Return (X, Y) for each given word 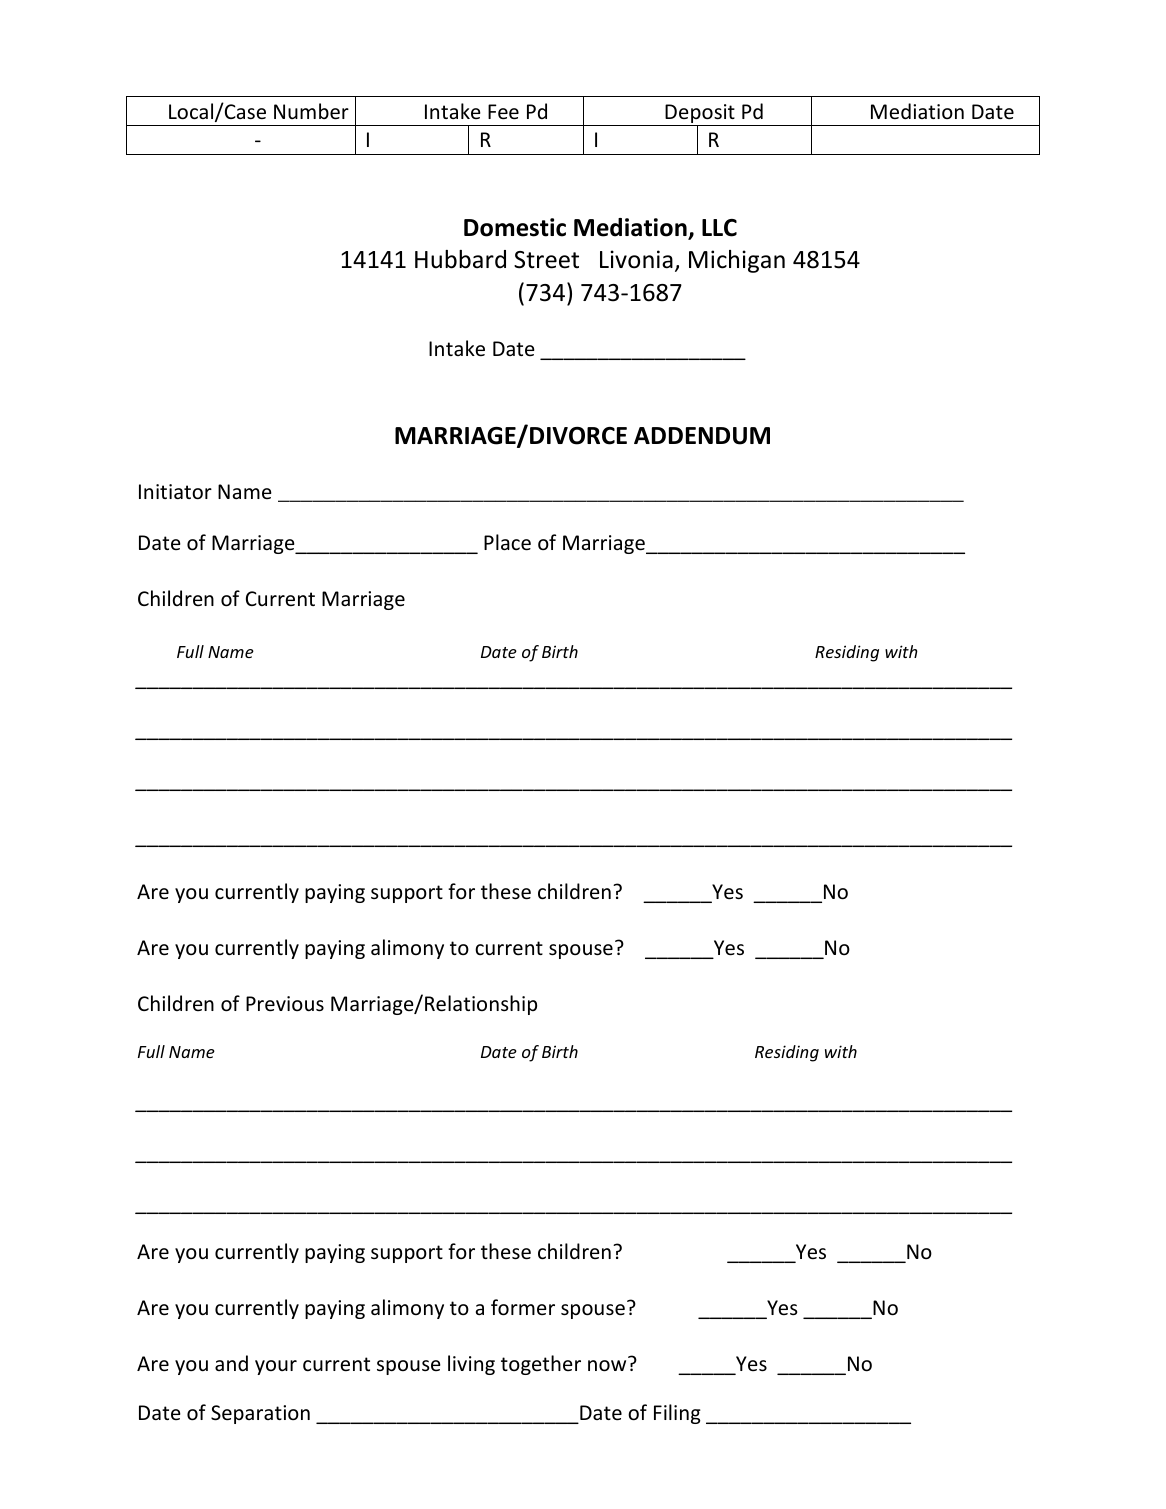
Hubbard (460, 259)
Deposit (700, 115)
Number (311, 111)
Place (507, 542)
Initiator (175, 492)
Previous (285, 1004)
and (231, 1363)
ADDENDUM (702, 436)
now (607, 1366)
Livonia (636, 259)
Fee (503, 112)
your (276, 1367)
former (523, 1307)
